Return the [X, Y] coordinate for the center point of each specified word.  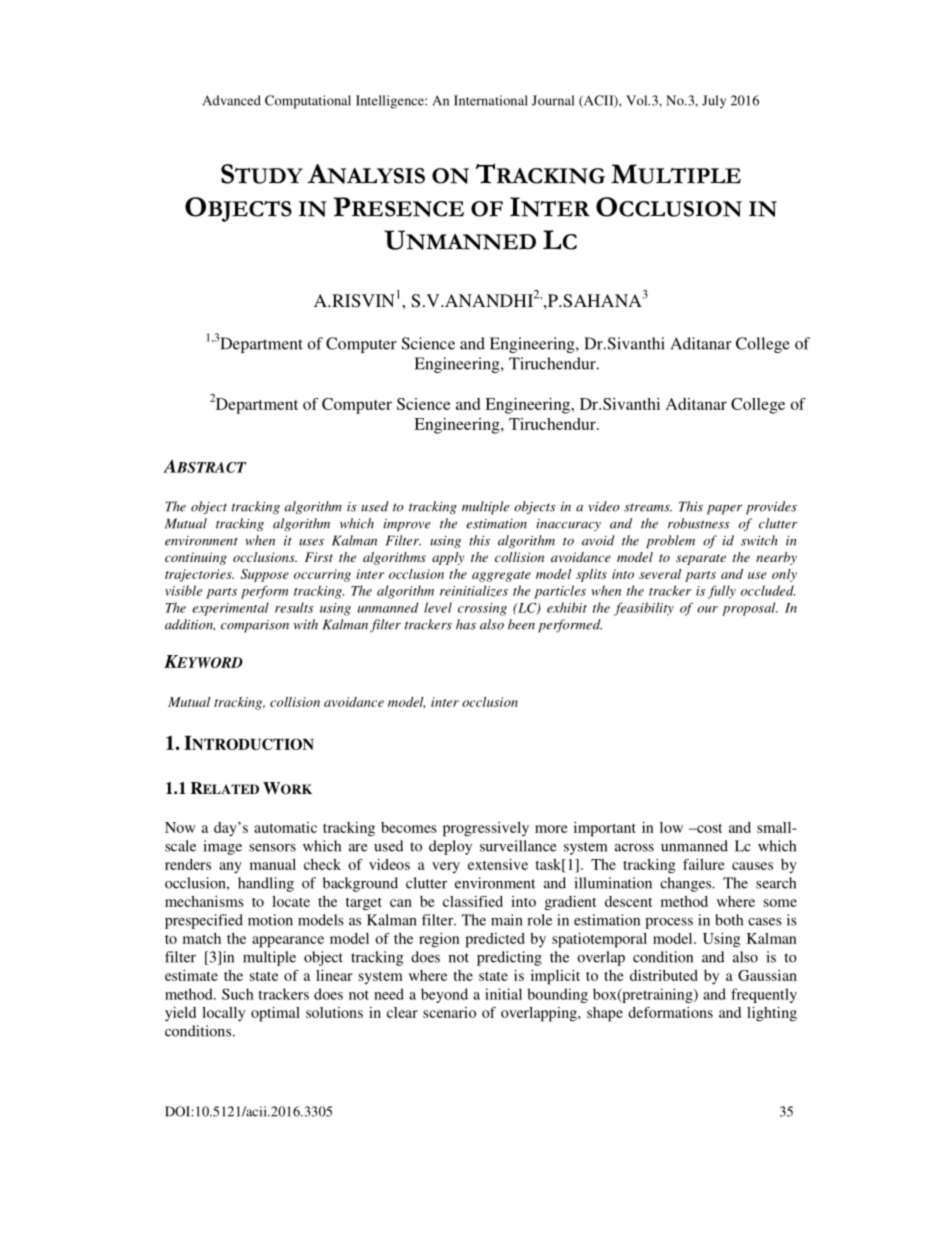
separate [701, 559]
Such [238, 994]
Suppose [265, 575]
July [714, 102]
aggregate [501, 576]
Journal [553, 100]
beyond [444, 995]
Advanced [231, 100]
